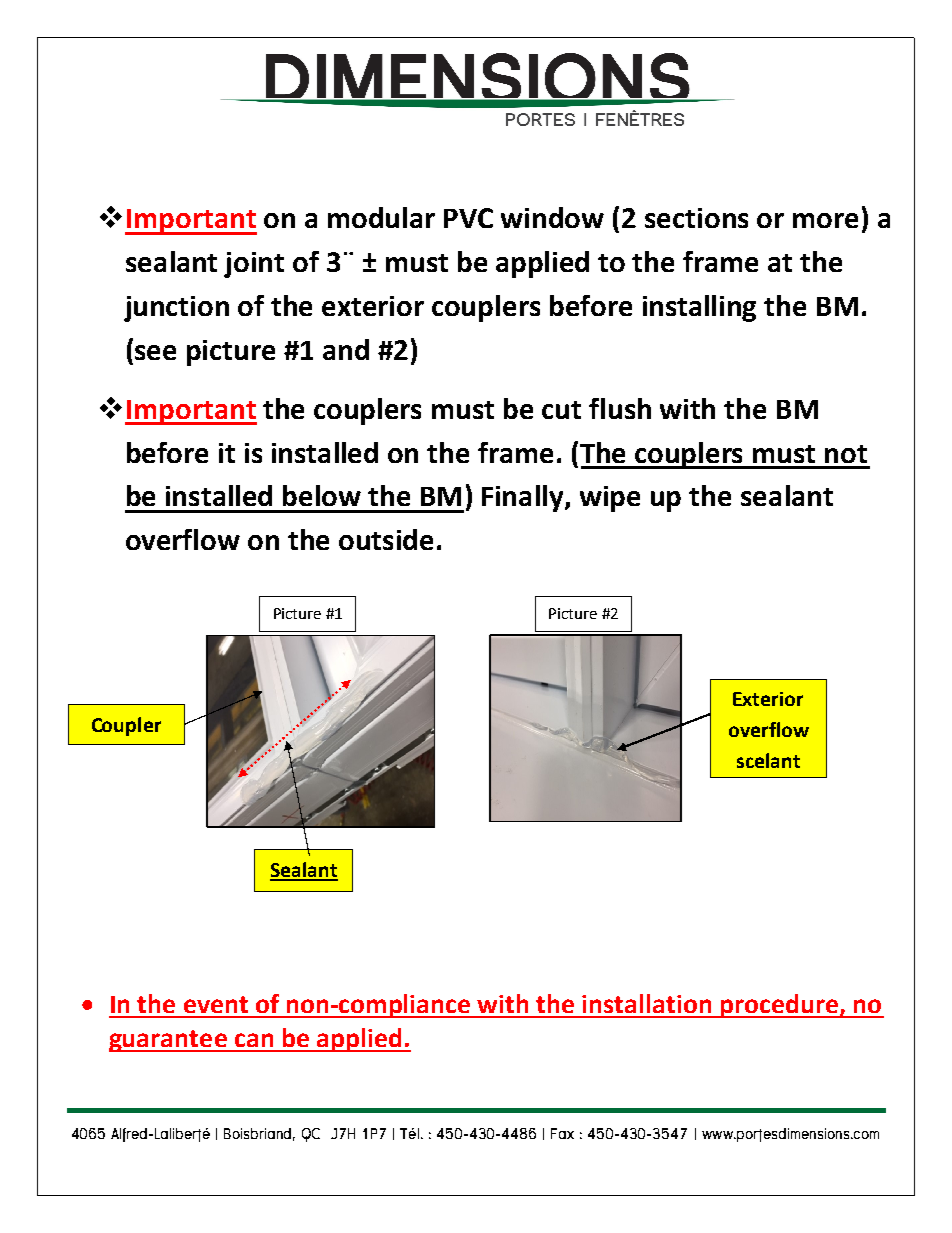  What do you see at coordinates (524, 498) in the screenshot?
I see `Finally` at bounding box center [524, 498].
